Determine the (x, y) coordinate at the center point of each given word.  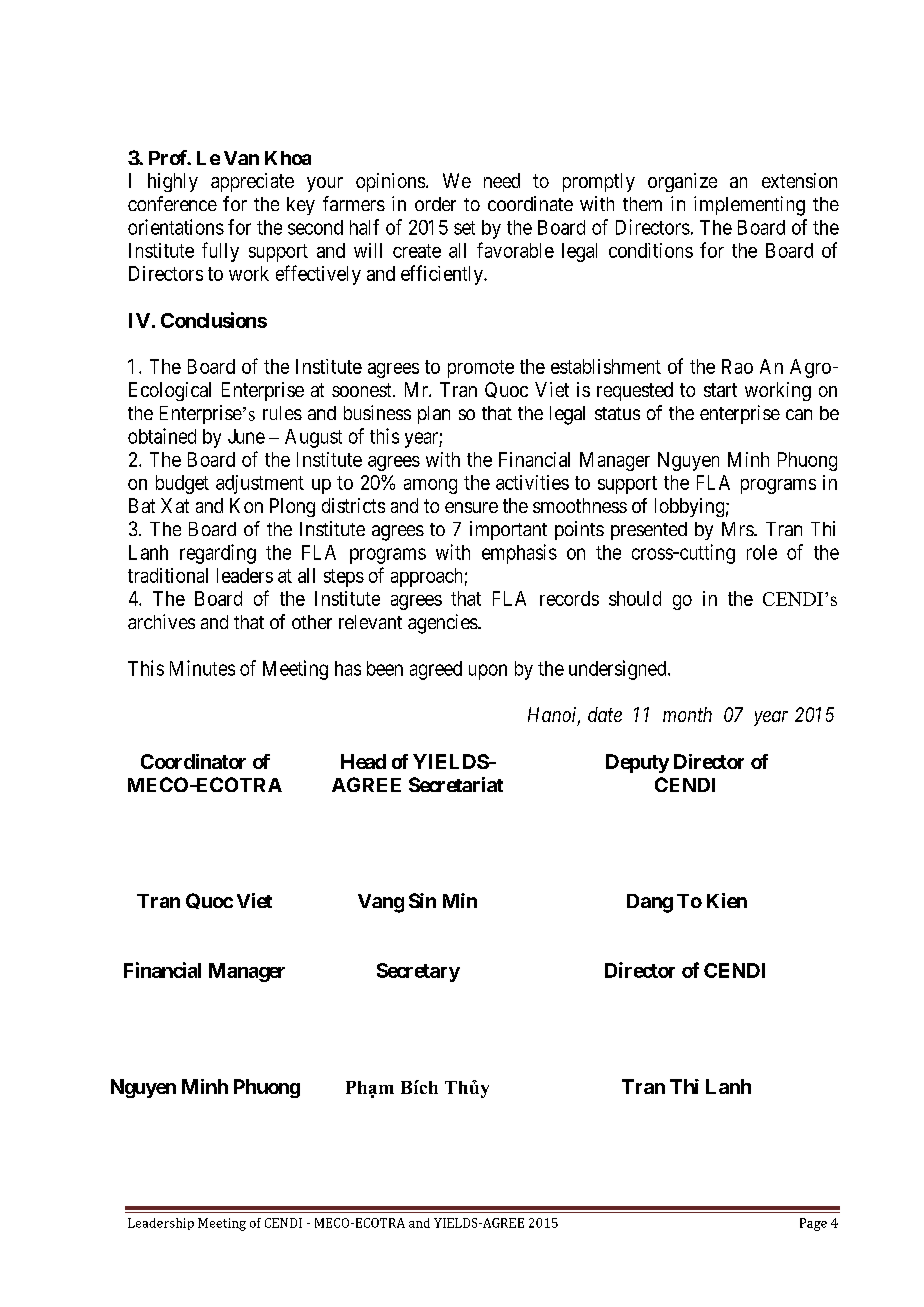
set (464, 228)
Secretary (418, 972)
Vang (381, 903)
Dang (650, 903)
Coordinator (193, 761)
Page (813, 1224)
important (508, 530)
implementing (749, 206)
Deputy (637, 763)
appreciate (252, 182)
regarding (218, 554)
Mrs (738, 529)
